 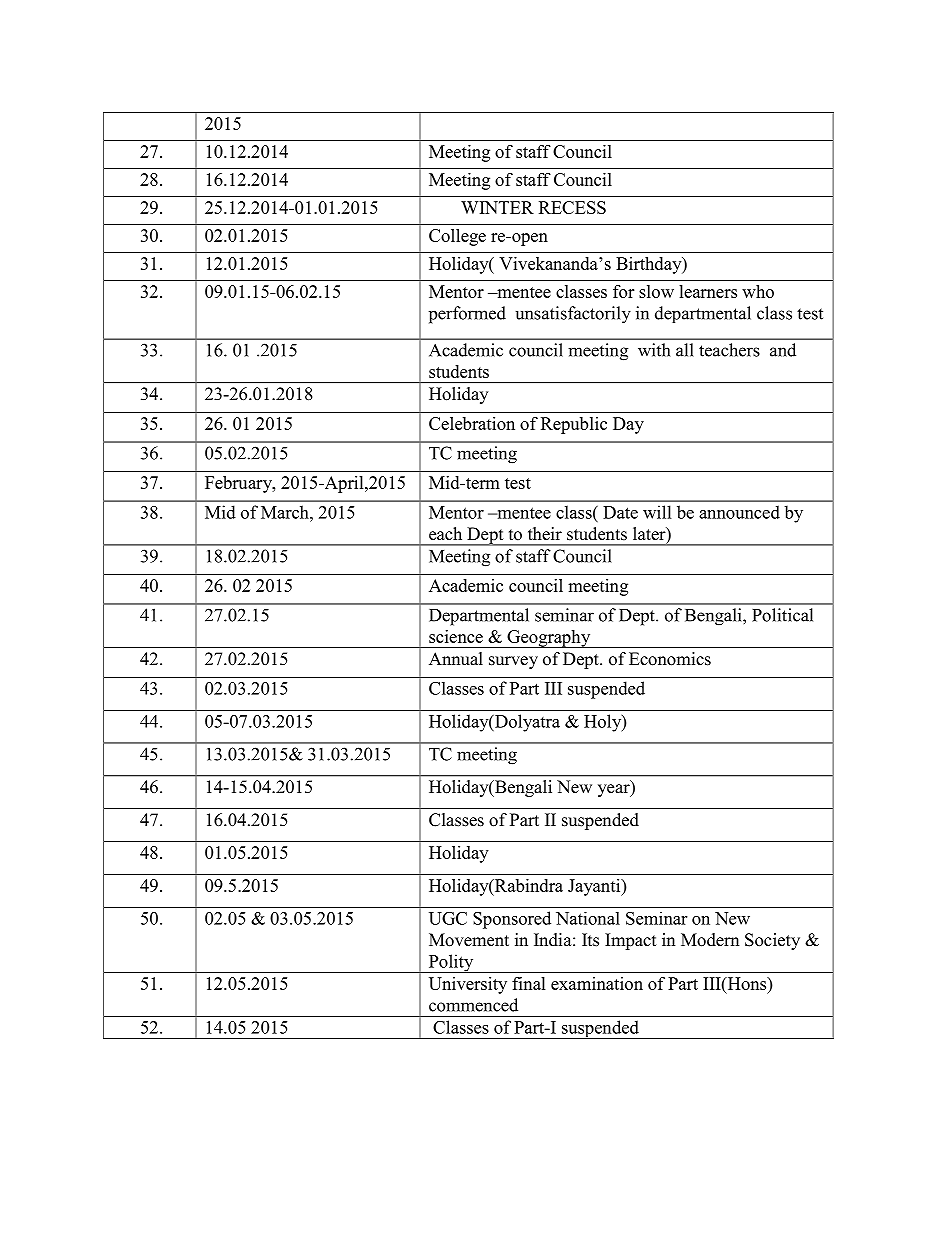 What do you see at coordinates (529, 983) in the screenshot?
I see `final` at bounding box center [529, 983].
